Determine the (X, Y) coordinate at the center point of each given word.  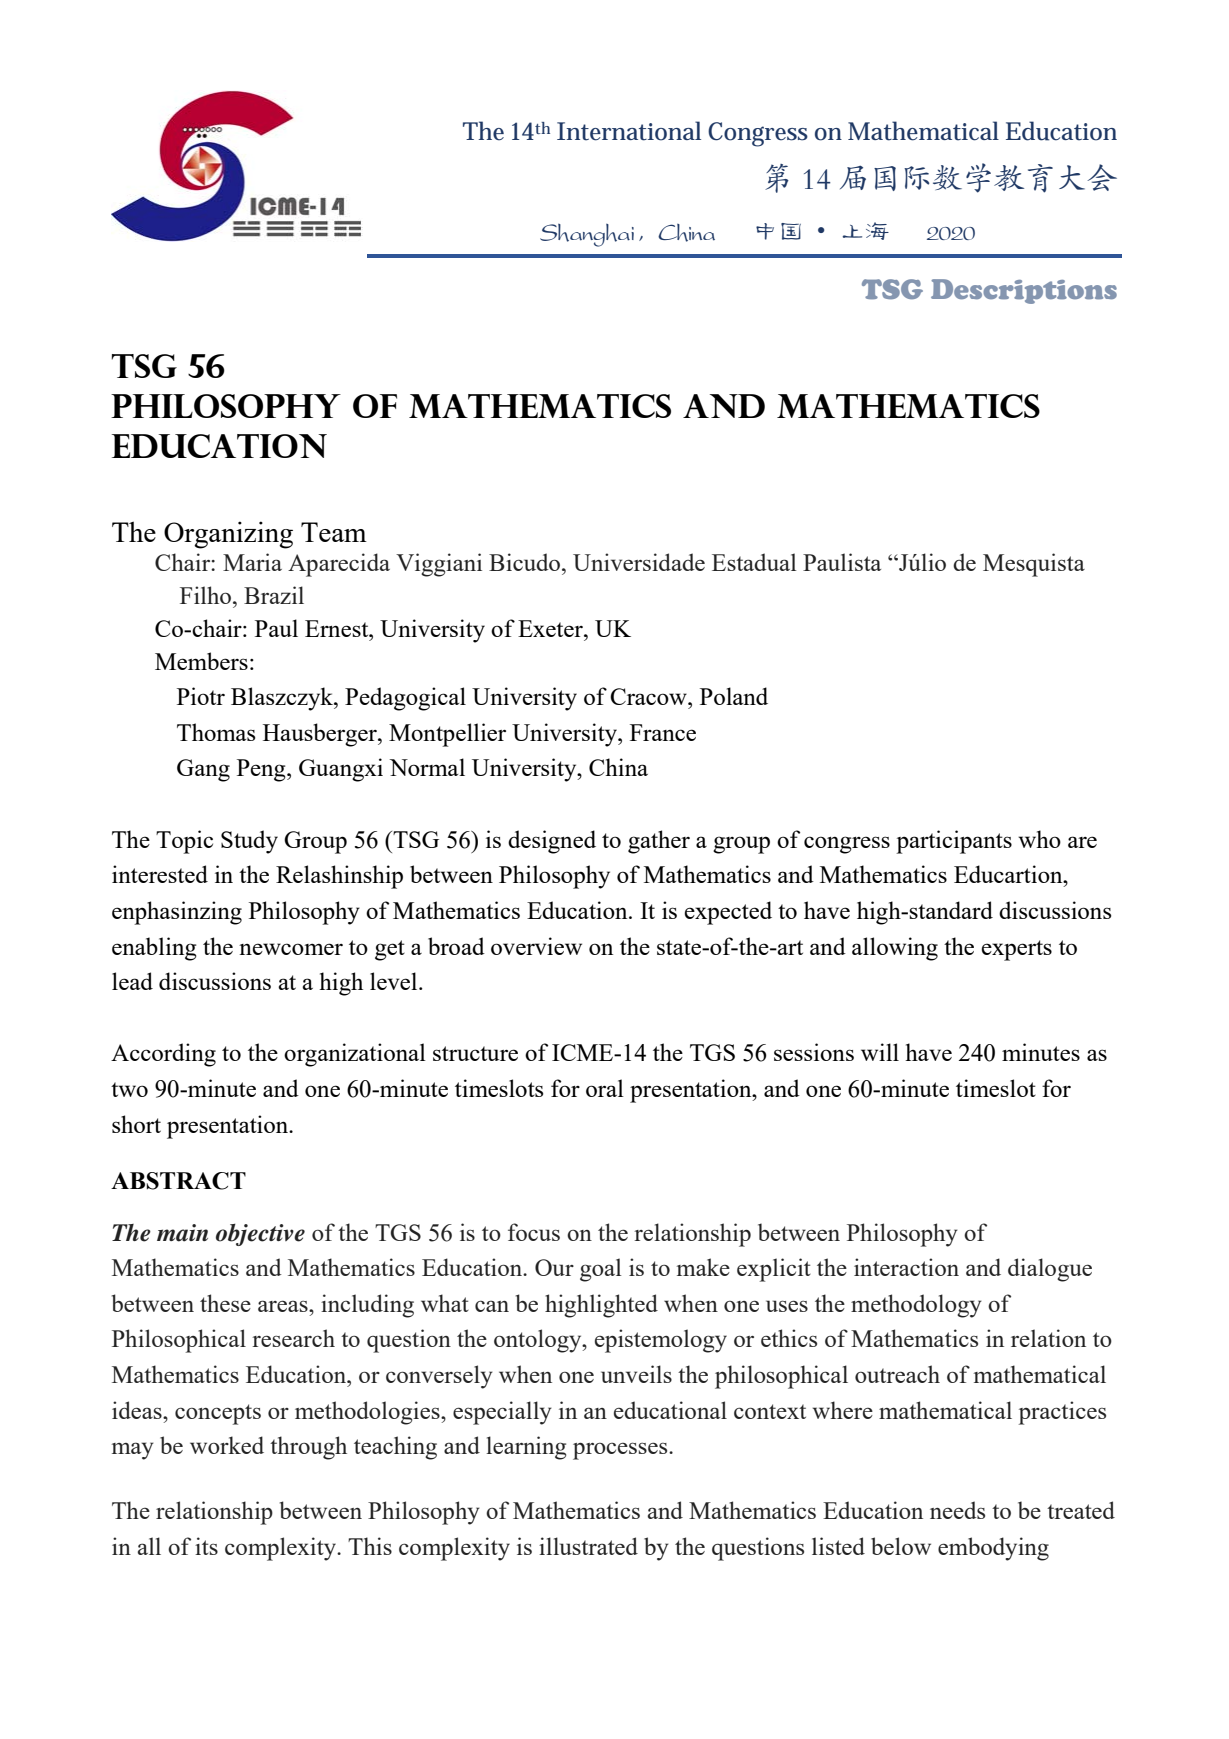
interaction (906, 1267)
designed (552, 842)
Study (249, 842)
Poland (734, 696)
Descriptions (1024, 291)
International (629, 131)
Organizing (228, 535)
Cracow (649, 696)
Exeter (551, 628)
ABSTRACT (178, 1181)
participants (954, 842)
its (206, 1546)
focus (534, 1232)
